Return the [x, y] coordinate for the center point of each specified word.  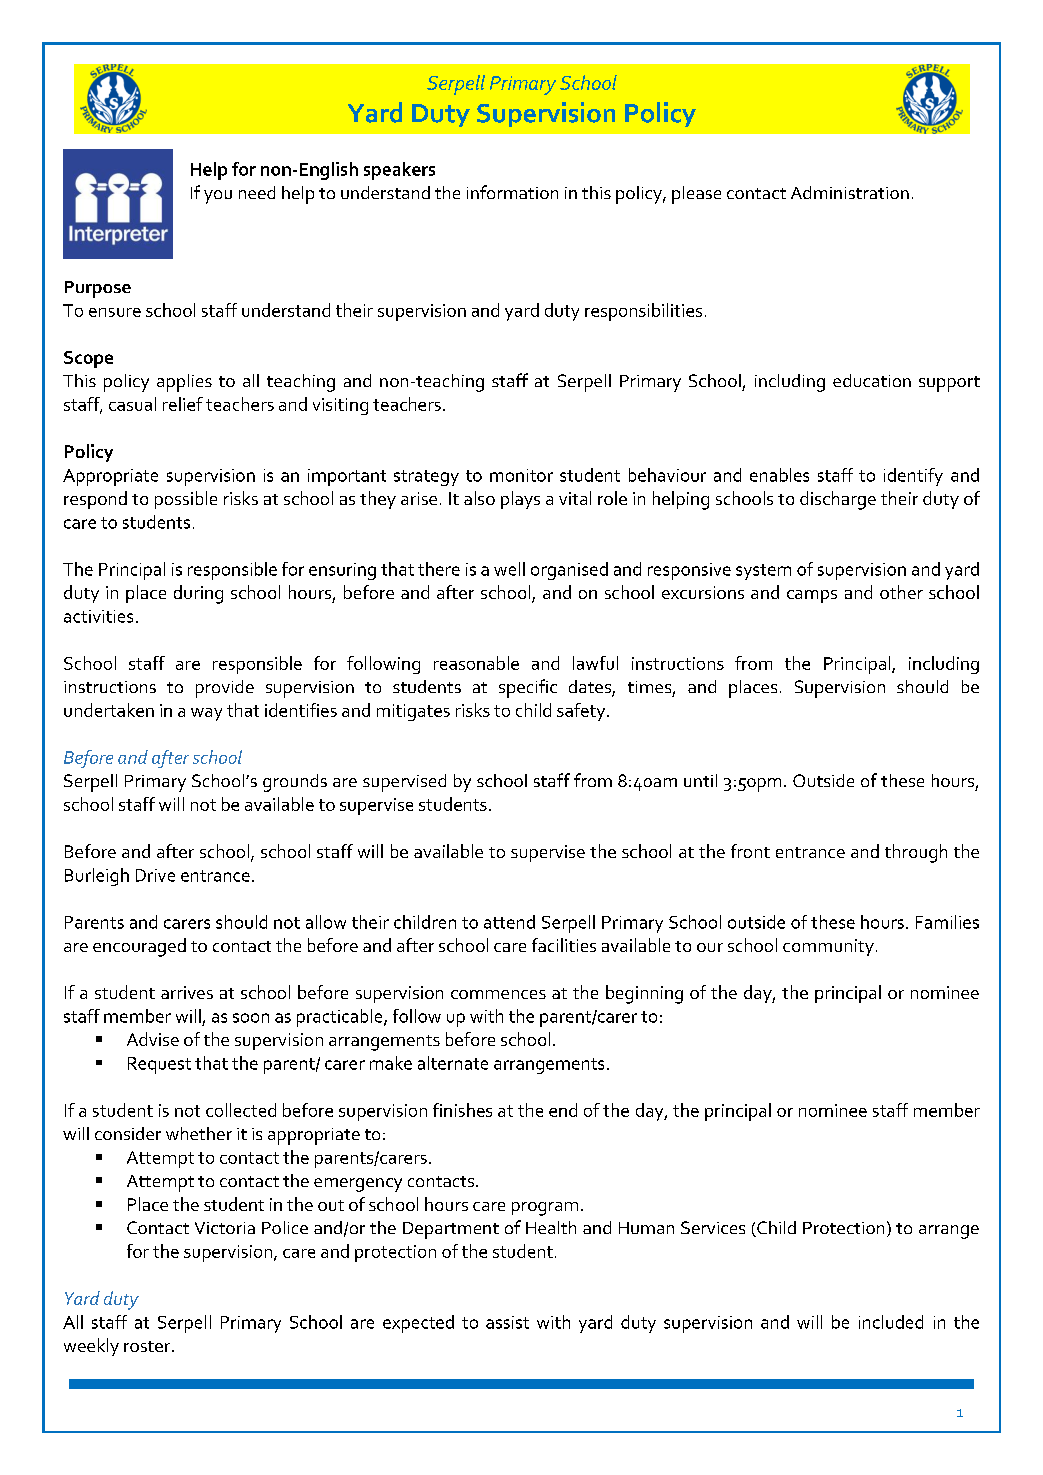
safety [582, 712]
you [218, 197]
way [206, 714]
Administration [850, 192]
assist [507, 1322]
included [891, 1322]
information [512, 192]
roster [148, 1346]
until [700, 780]
